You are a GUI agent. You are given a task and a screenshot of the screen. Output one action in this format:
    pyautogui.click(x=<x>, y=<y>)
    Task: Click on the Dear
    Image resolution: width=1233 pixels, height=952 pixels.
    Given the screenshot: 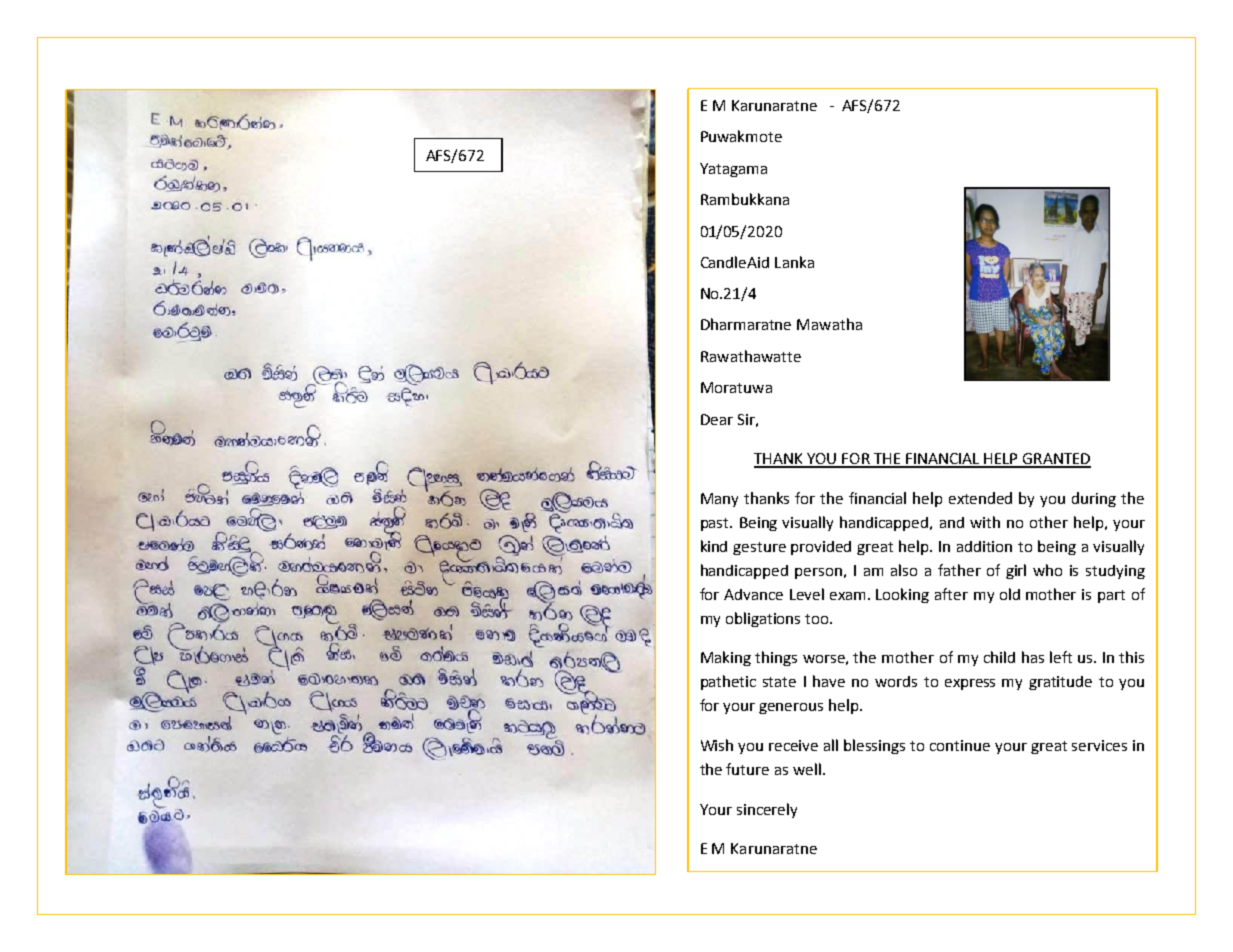 What is the action you would take?
    pyautogui.click(x=717, y=419)
